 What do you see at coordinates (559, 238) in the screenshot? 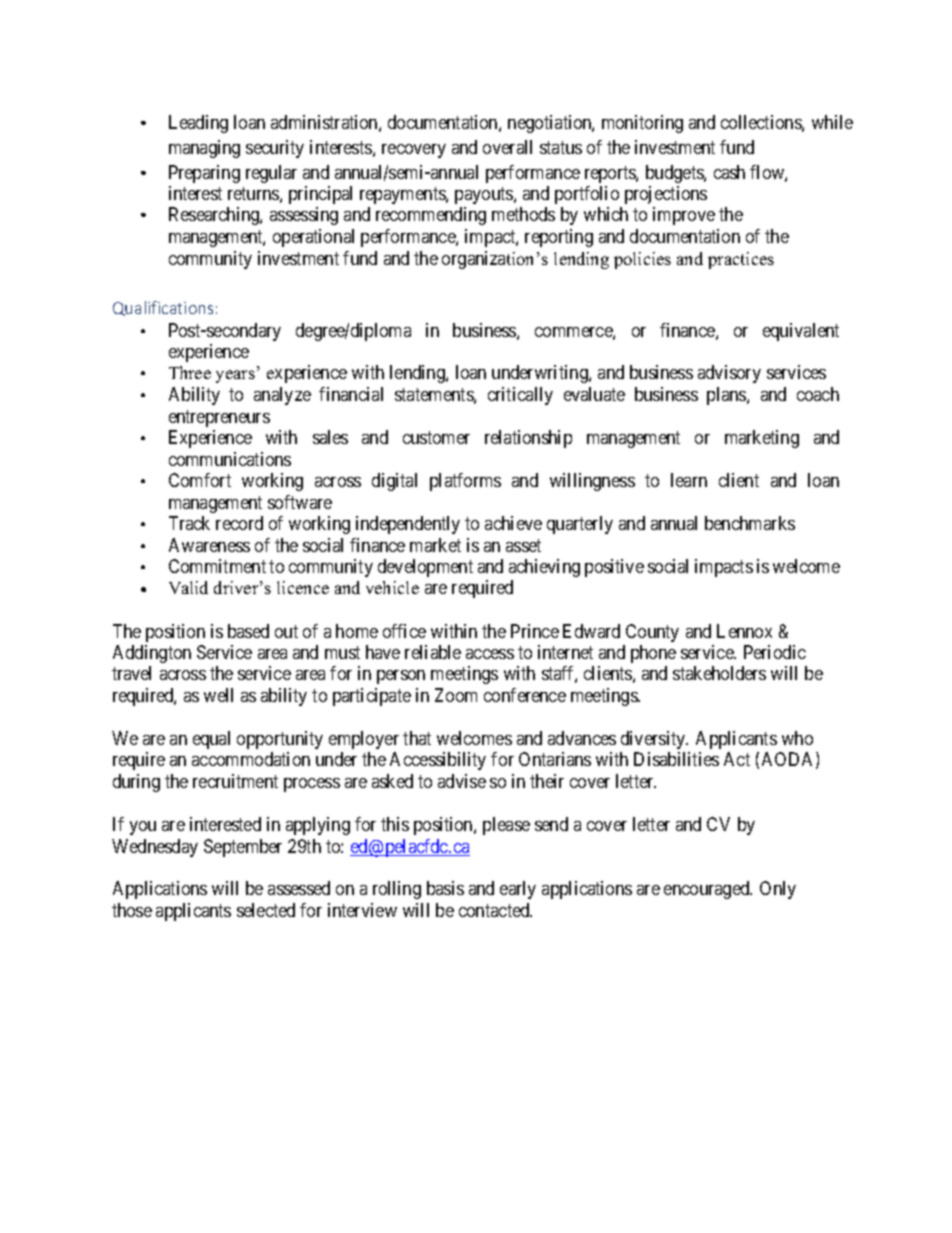
I see `reporting` at bounding box center [559, 238].
